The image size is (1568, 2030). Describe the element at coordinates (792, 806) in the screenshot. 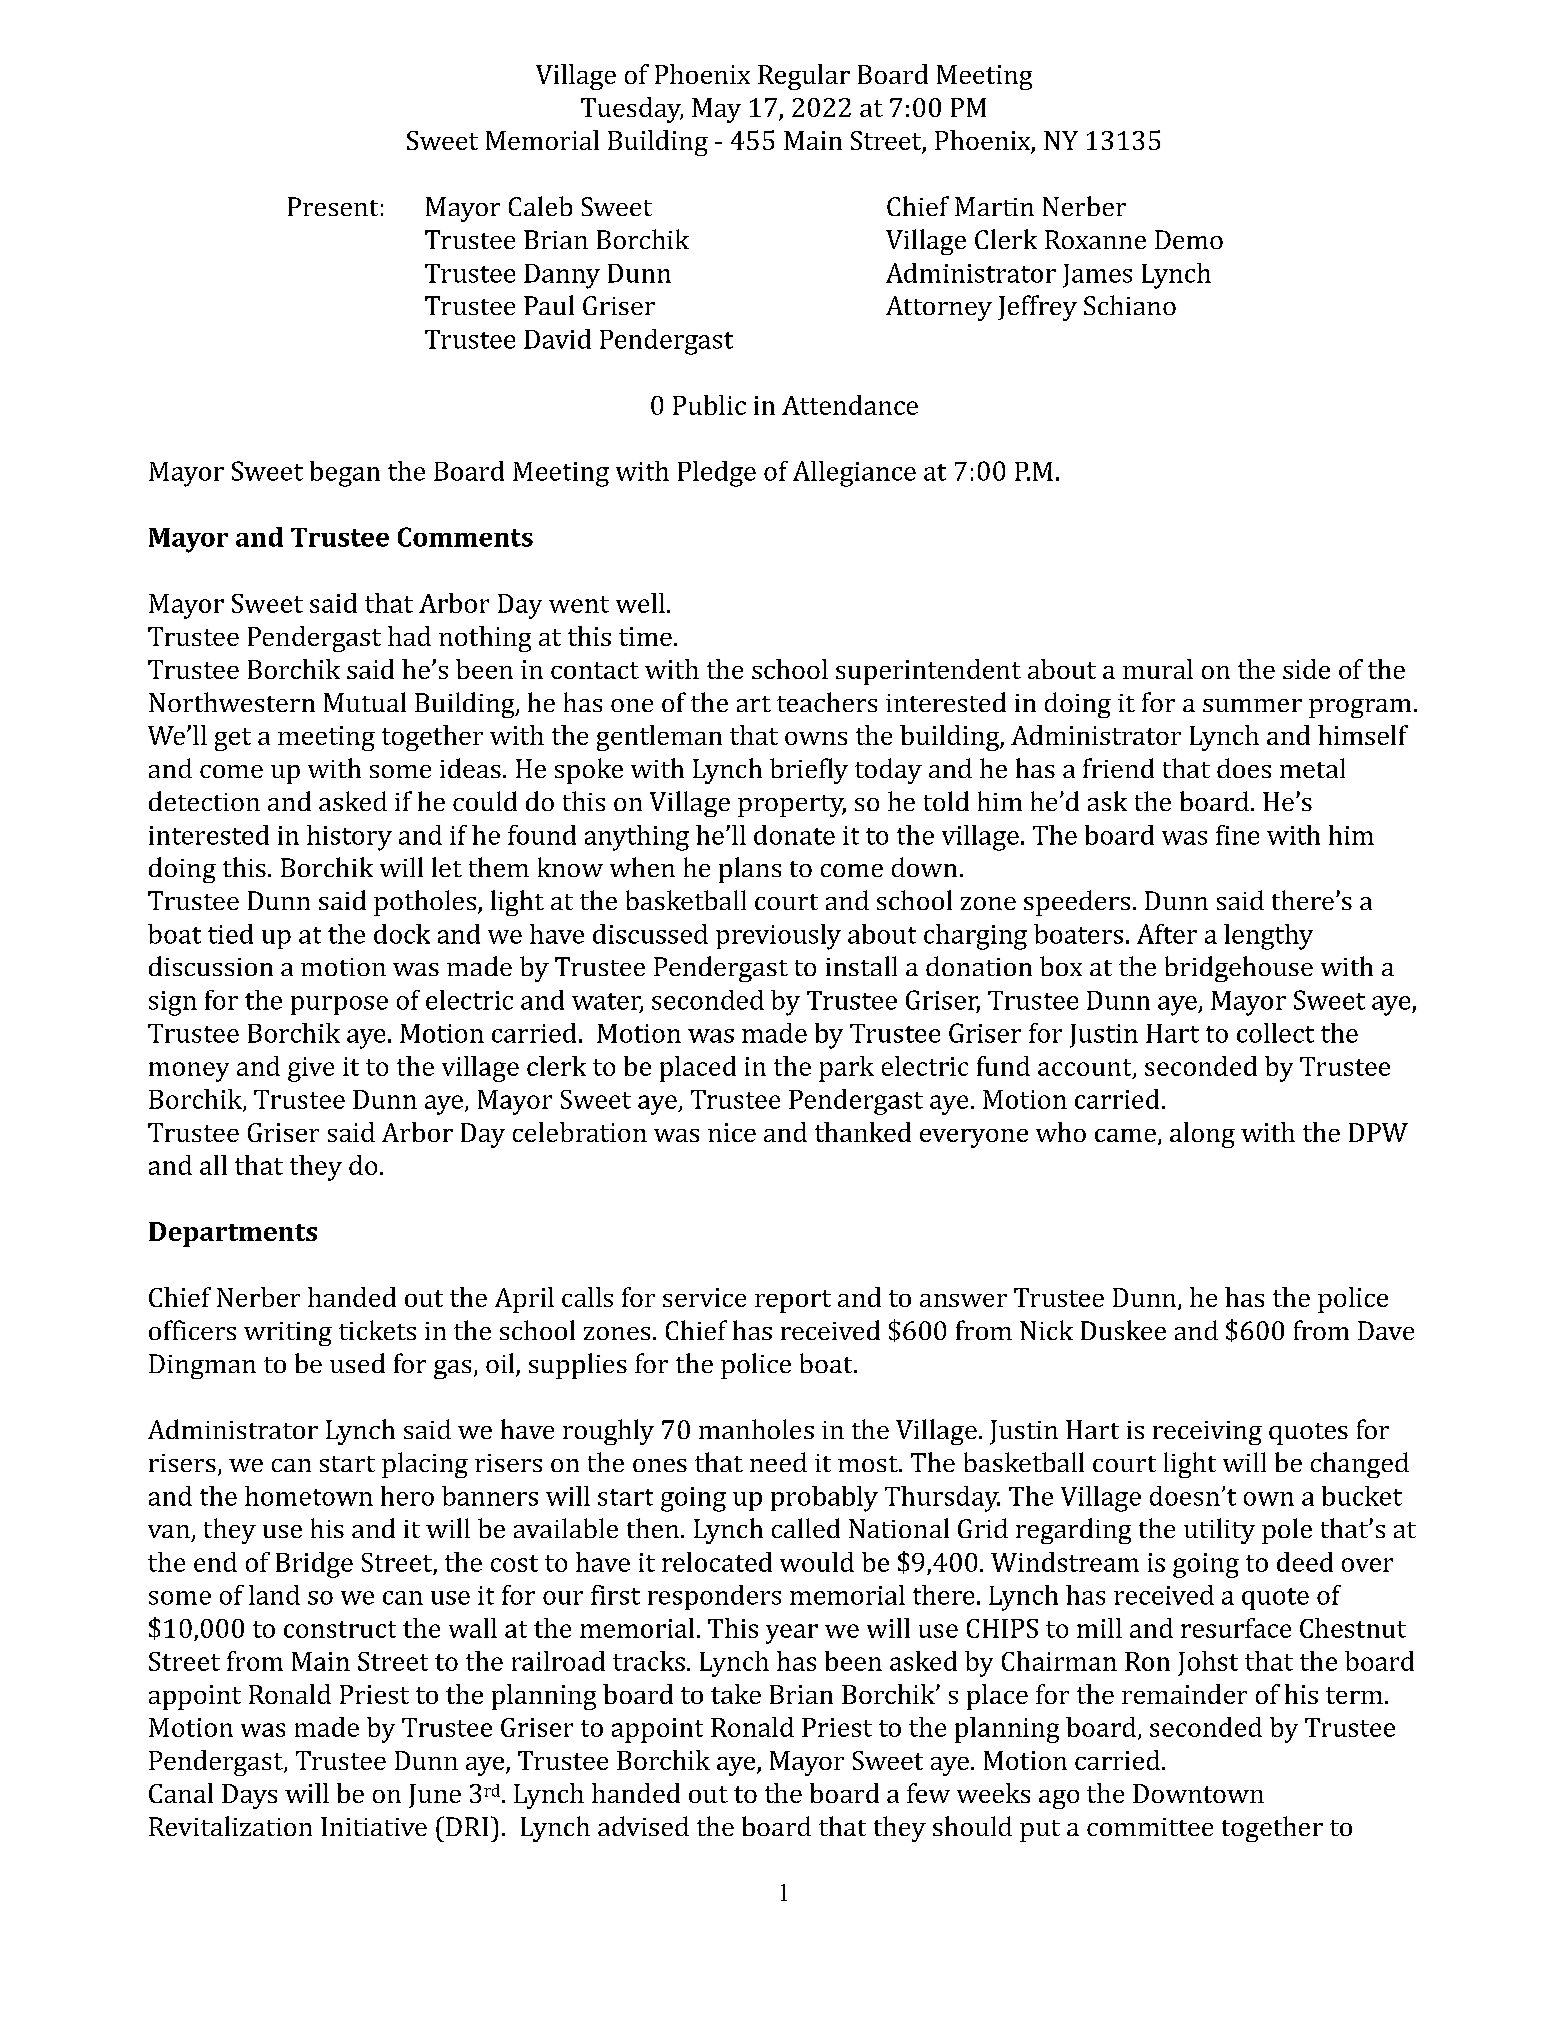

I see `property` at that location.
